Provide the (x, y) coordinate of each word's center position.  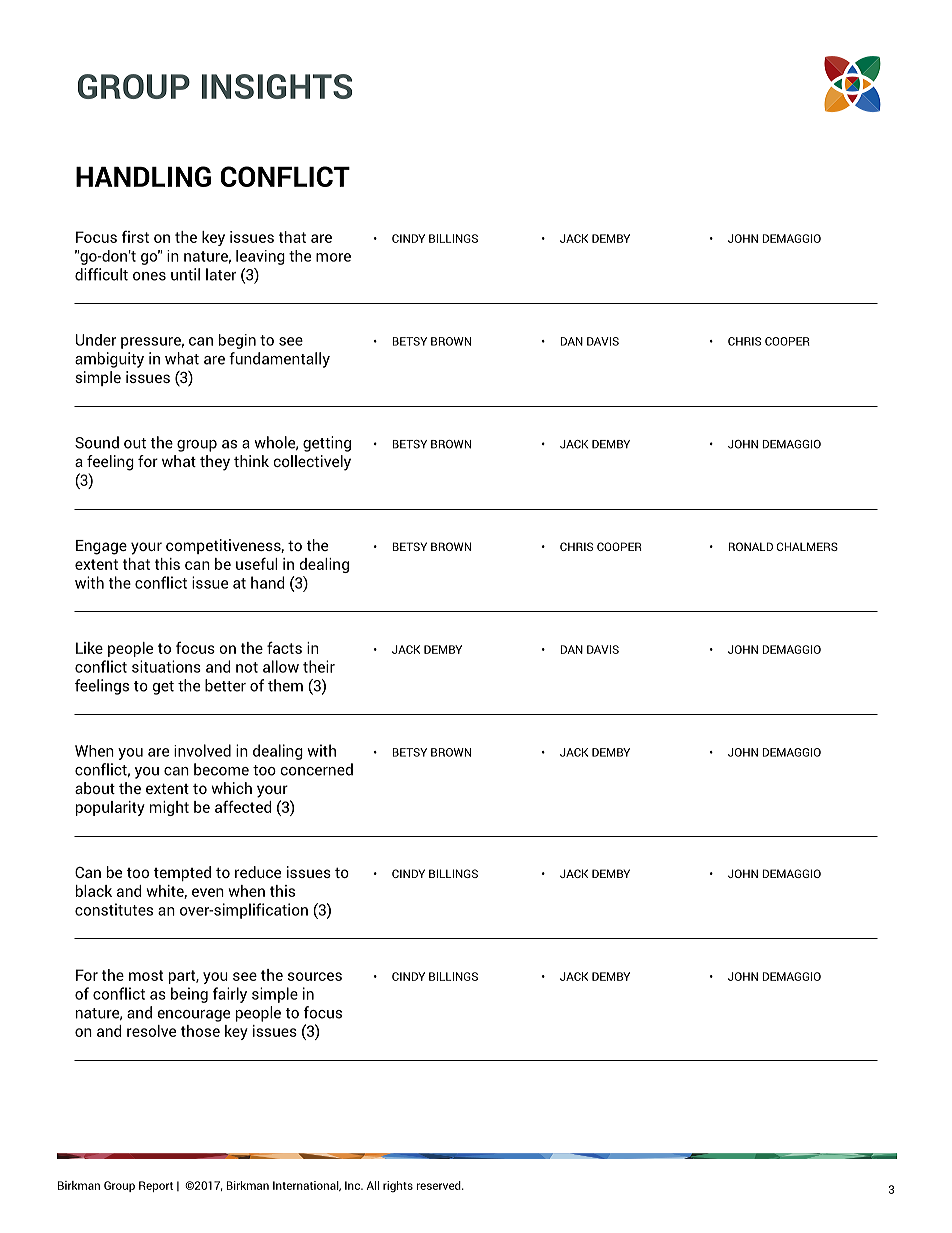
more (333, 257)
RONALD (750, 546)
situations (166, 666)
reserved (440, 1185)
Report (156, 1186)
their (319, 666)
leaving (260, 257)
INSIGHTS (277, 86)
